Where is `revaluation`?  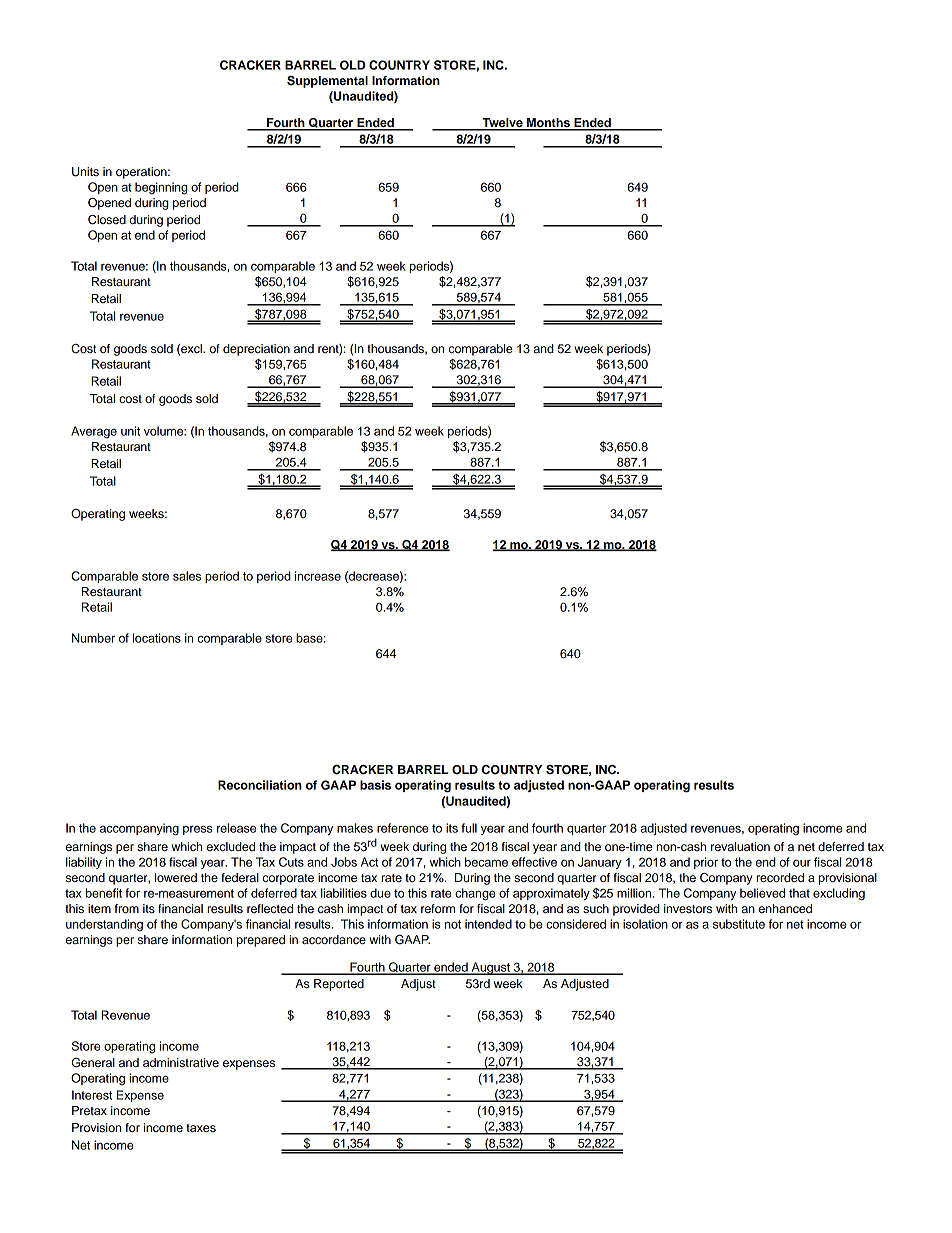
revaluation is located at coordinates (740, 846).
